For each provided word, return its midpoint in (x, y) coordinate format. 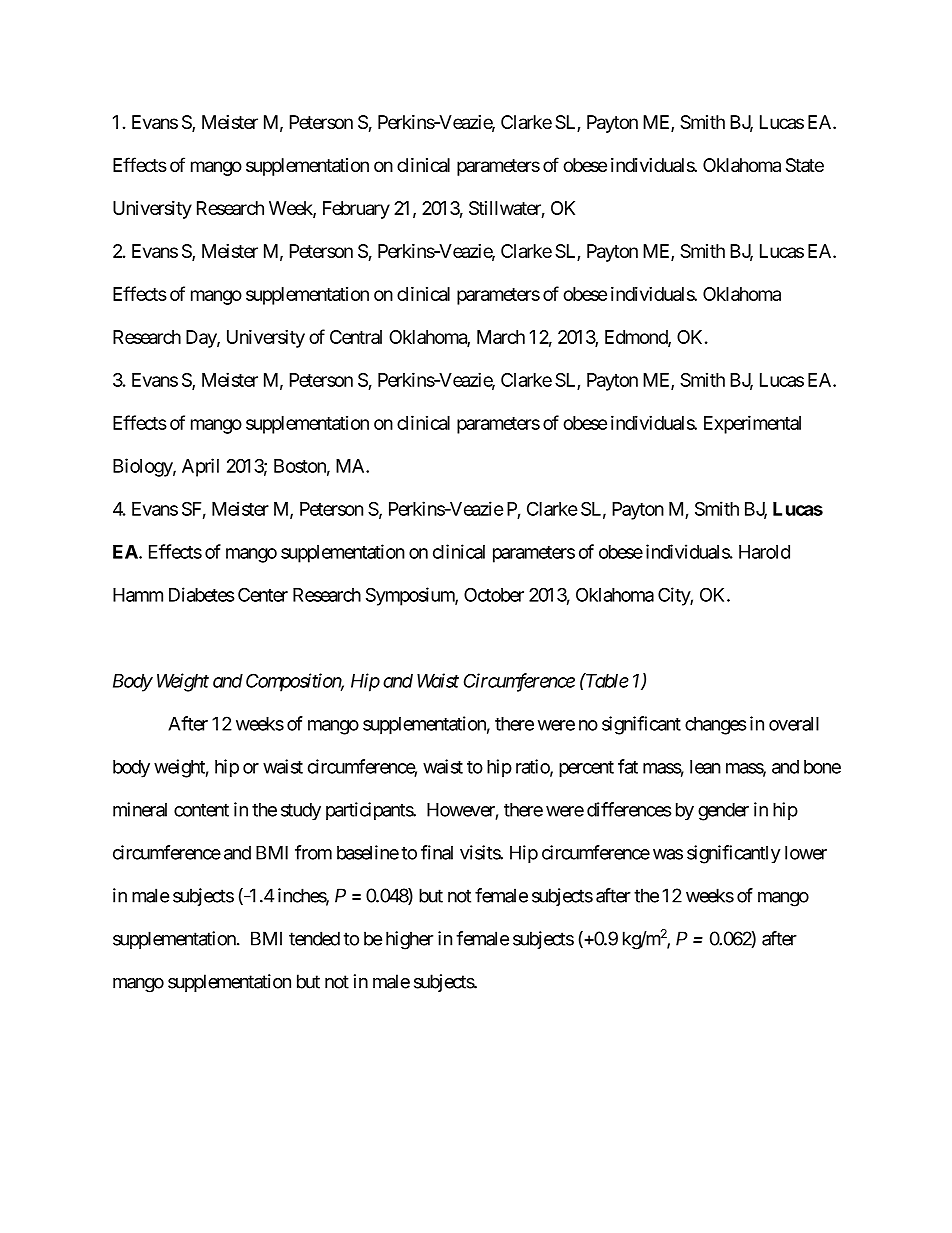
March (501, 337)
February (356, 210)
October (494, 595)
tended (314, 938)
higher (409, 940)
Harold (764, 552)
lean (705, 767)
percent (586, 769)
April (200, 467)
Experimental (752, 424)
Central (356, 337)
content (201, 810)
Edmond (637, 338)
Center (263, 594)
